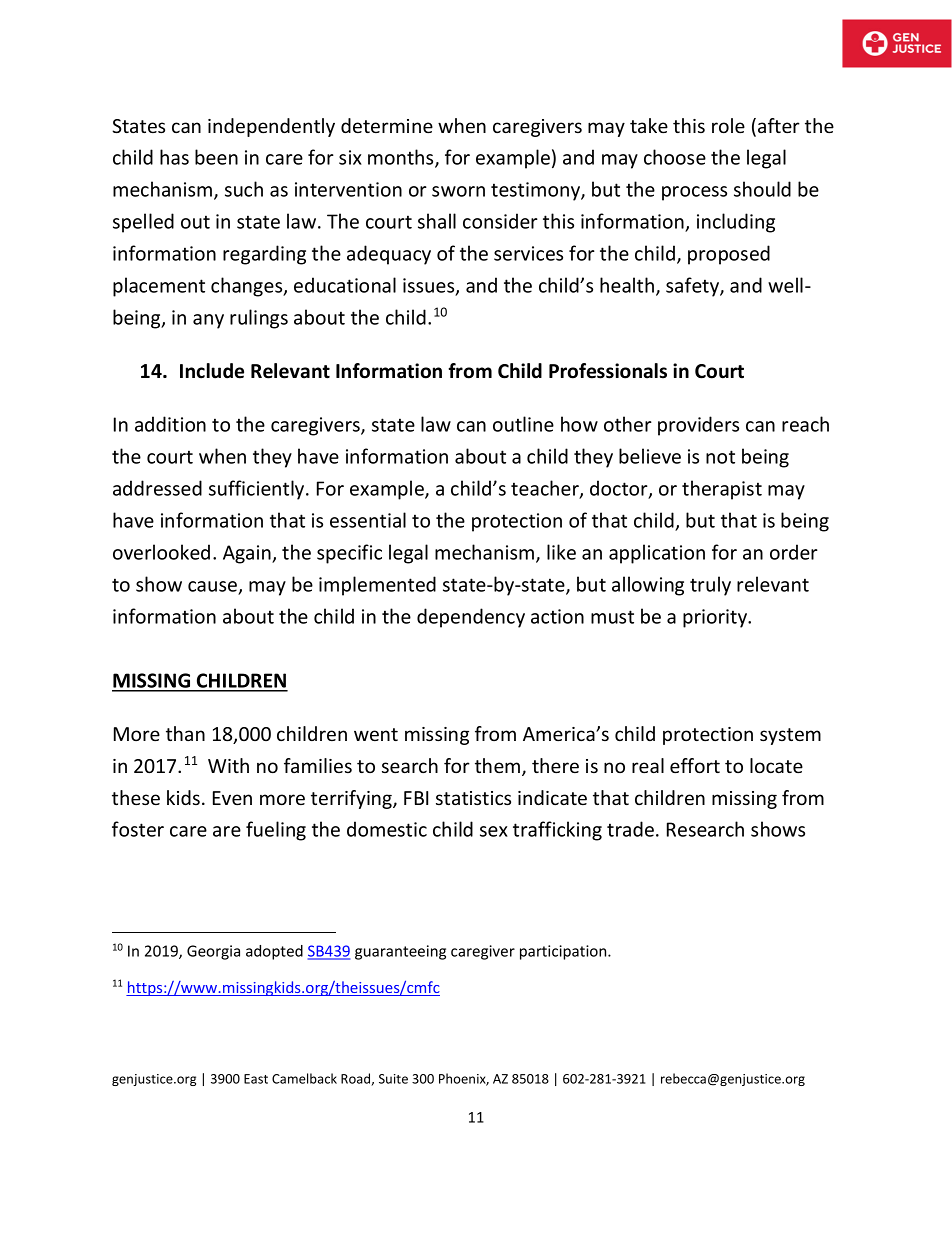  What do you see at coordinates (458, 191) in the screenshot?
I see `sworn` at bounding box center [458, 191].
